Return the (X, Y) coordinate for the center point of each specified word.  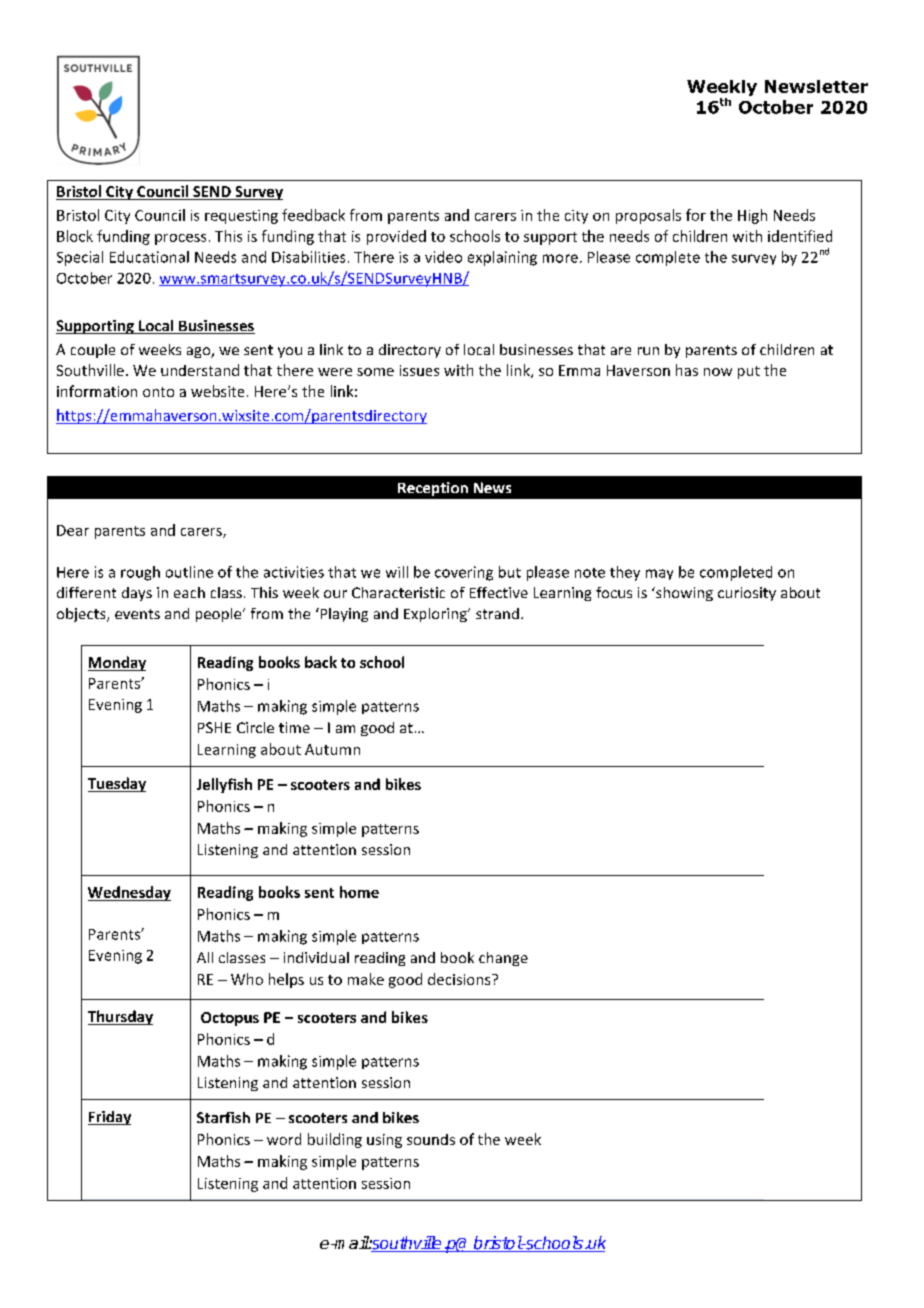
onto (158, 392)
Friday (109, 1118)
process (180, 239)
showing (683, 594)
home (359, 892)
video (443, 257)
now (718, 372)
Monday (117, 663)
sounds (431, 1139)
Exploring (436, 615)
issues (419, 370)
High (752, 216)
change (503, 959)
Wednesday (129, 893)
